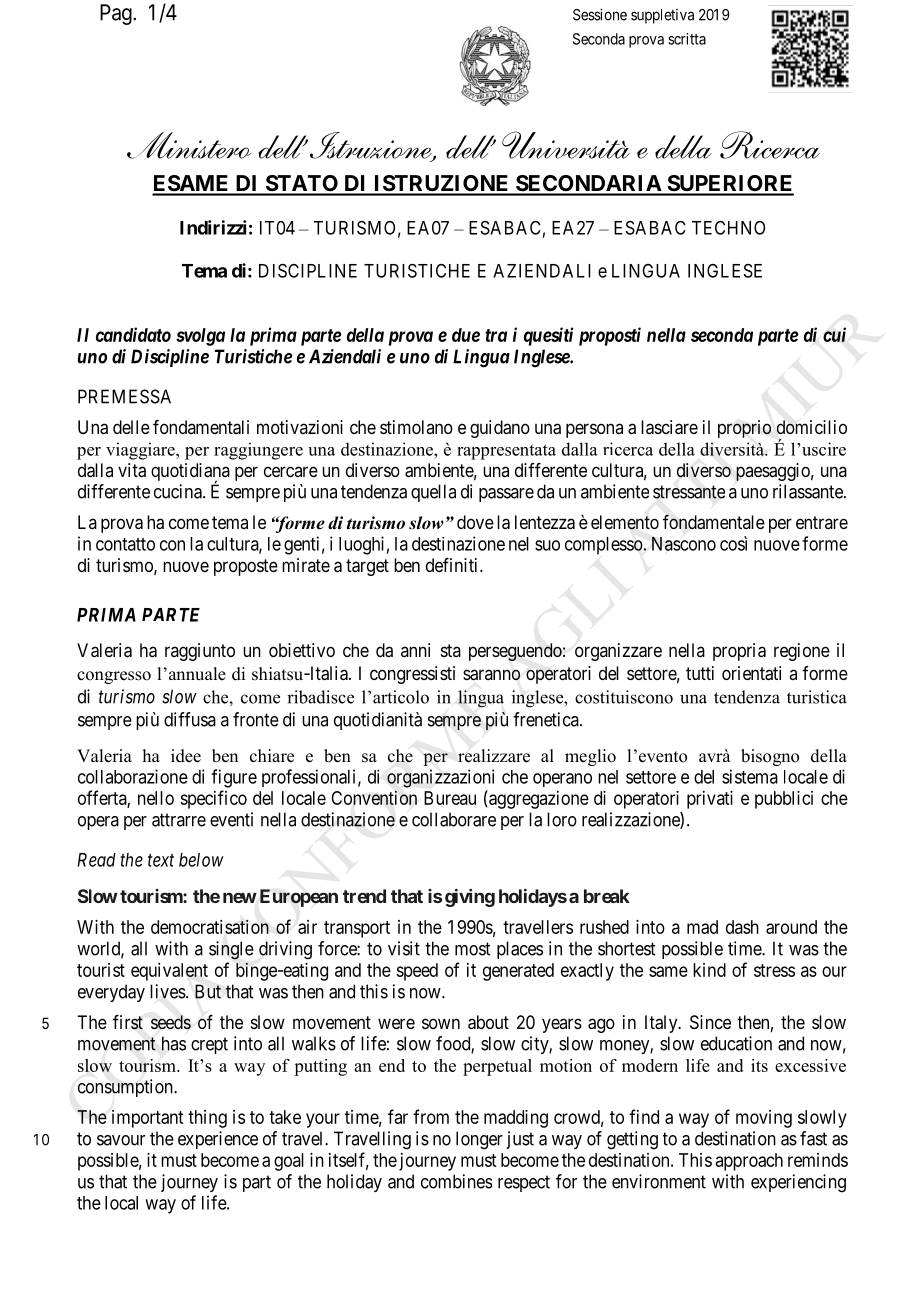 Image resolution: width=924 pixels, height=1308 pixels. I want to click on target, so click(367, 567).
